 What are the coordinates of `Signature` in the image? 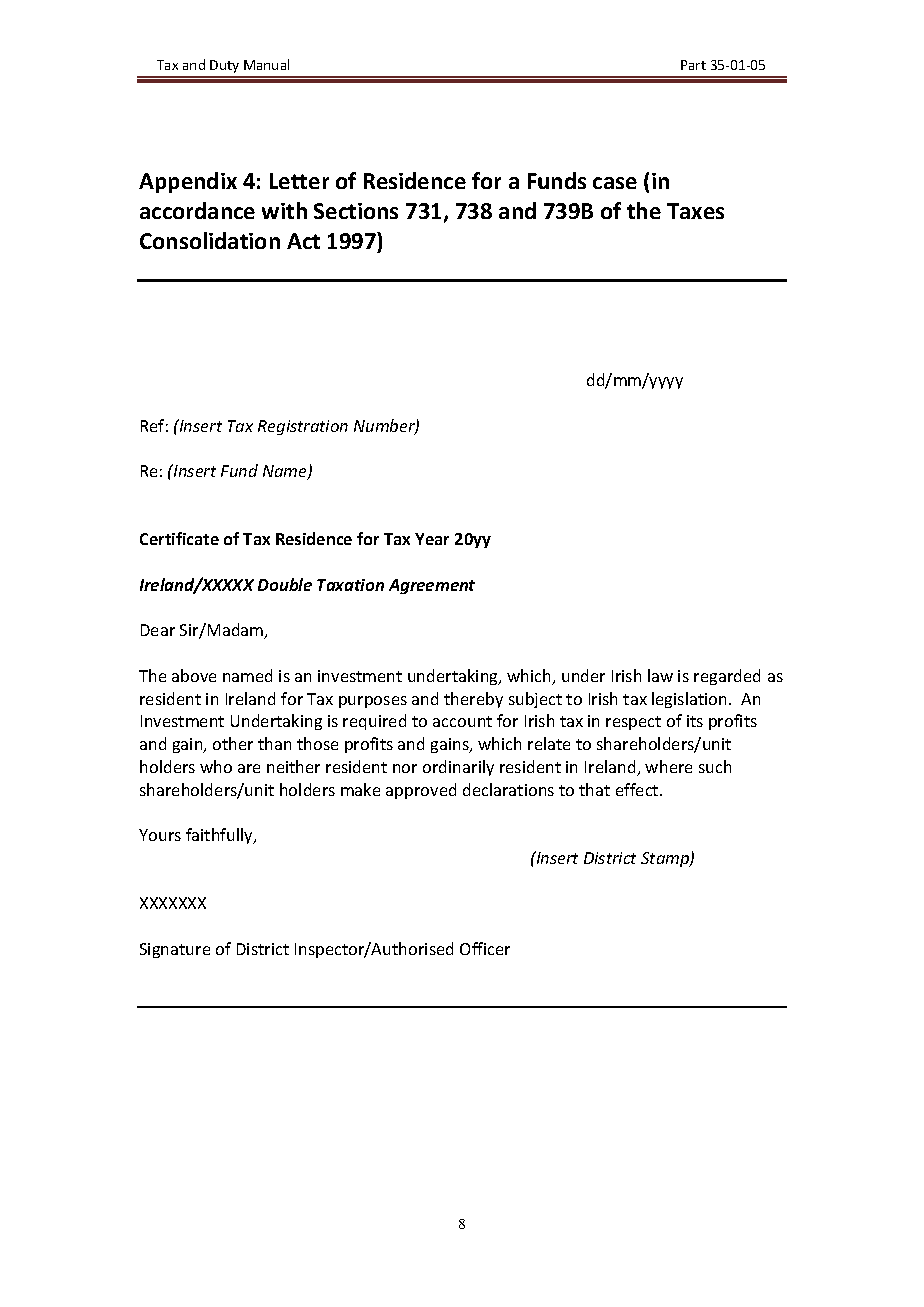 It's located at (175, 950).
